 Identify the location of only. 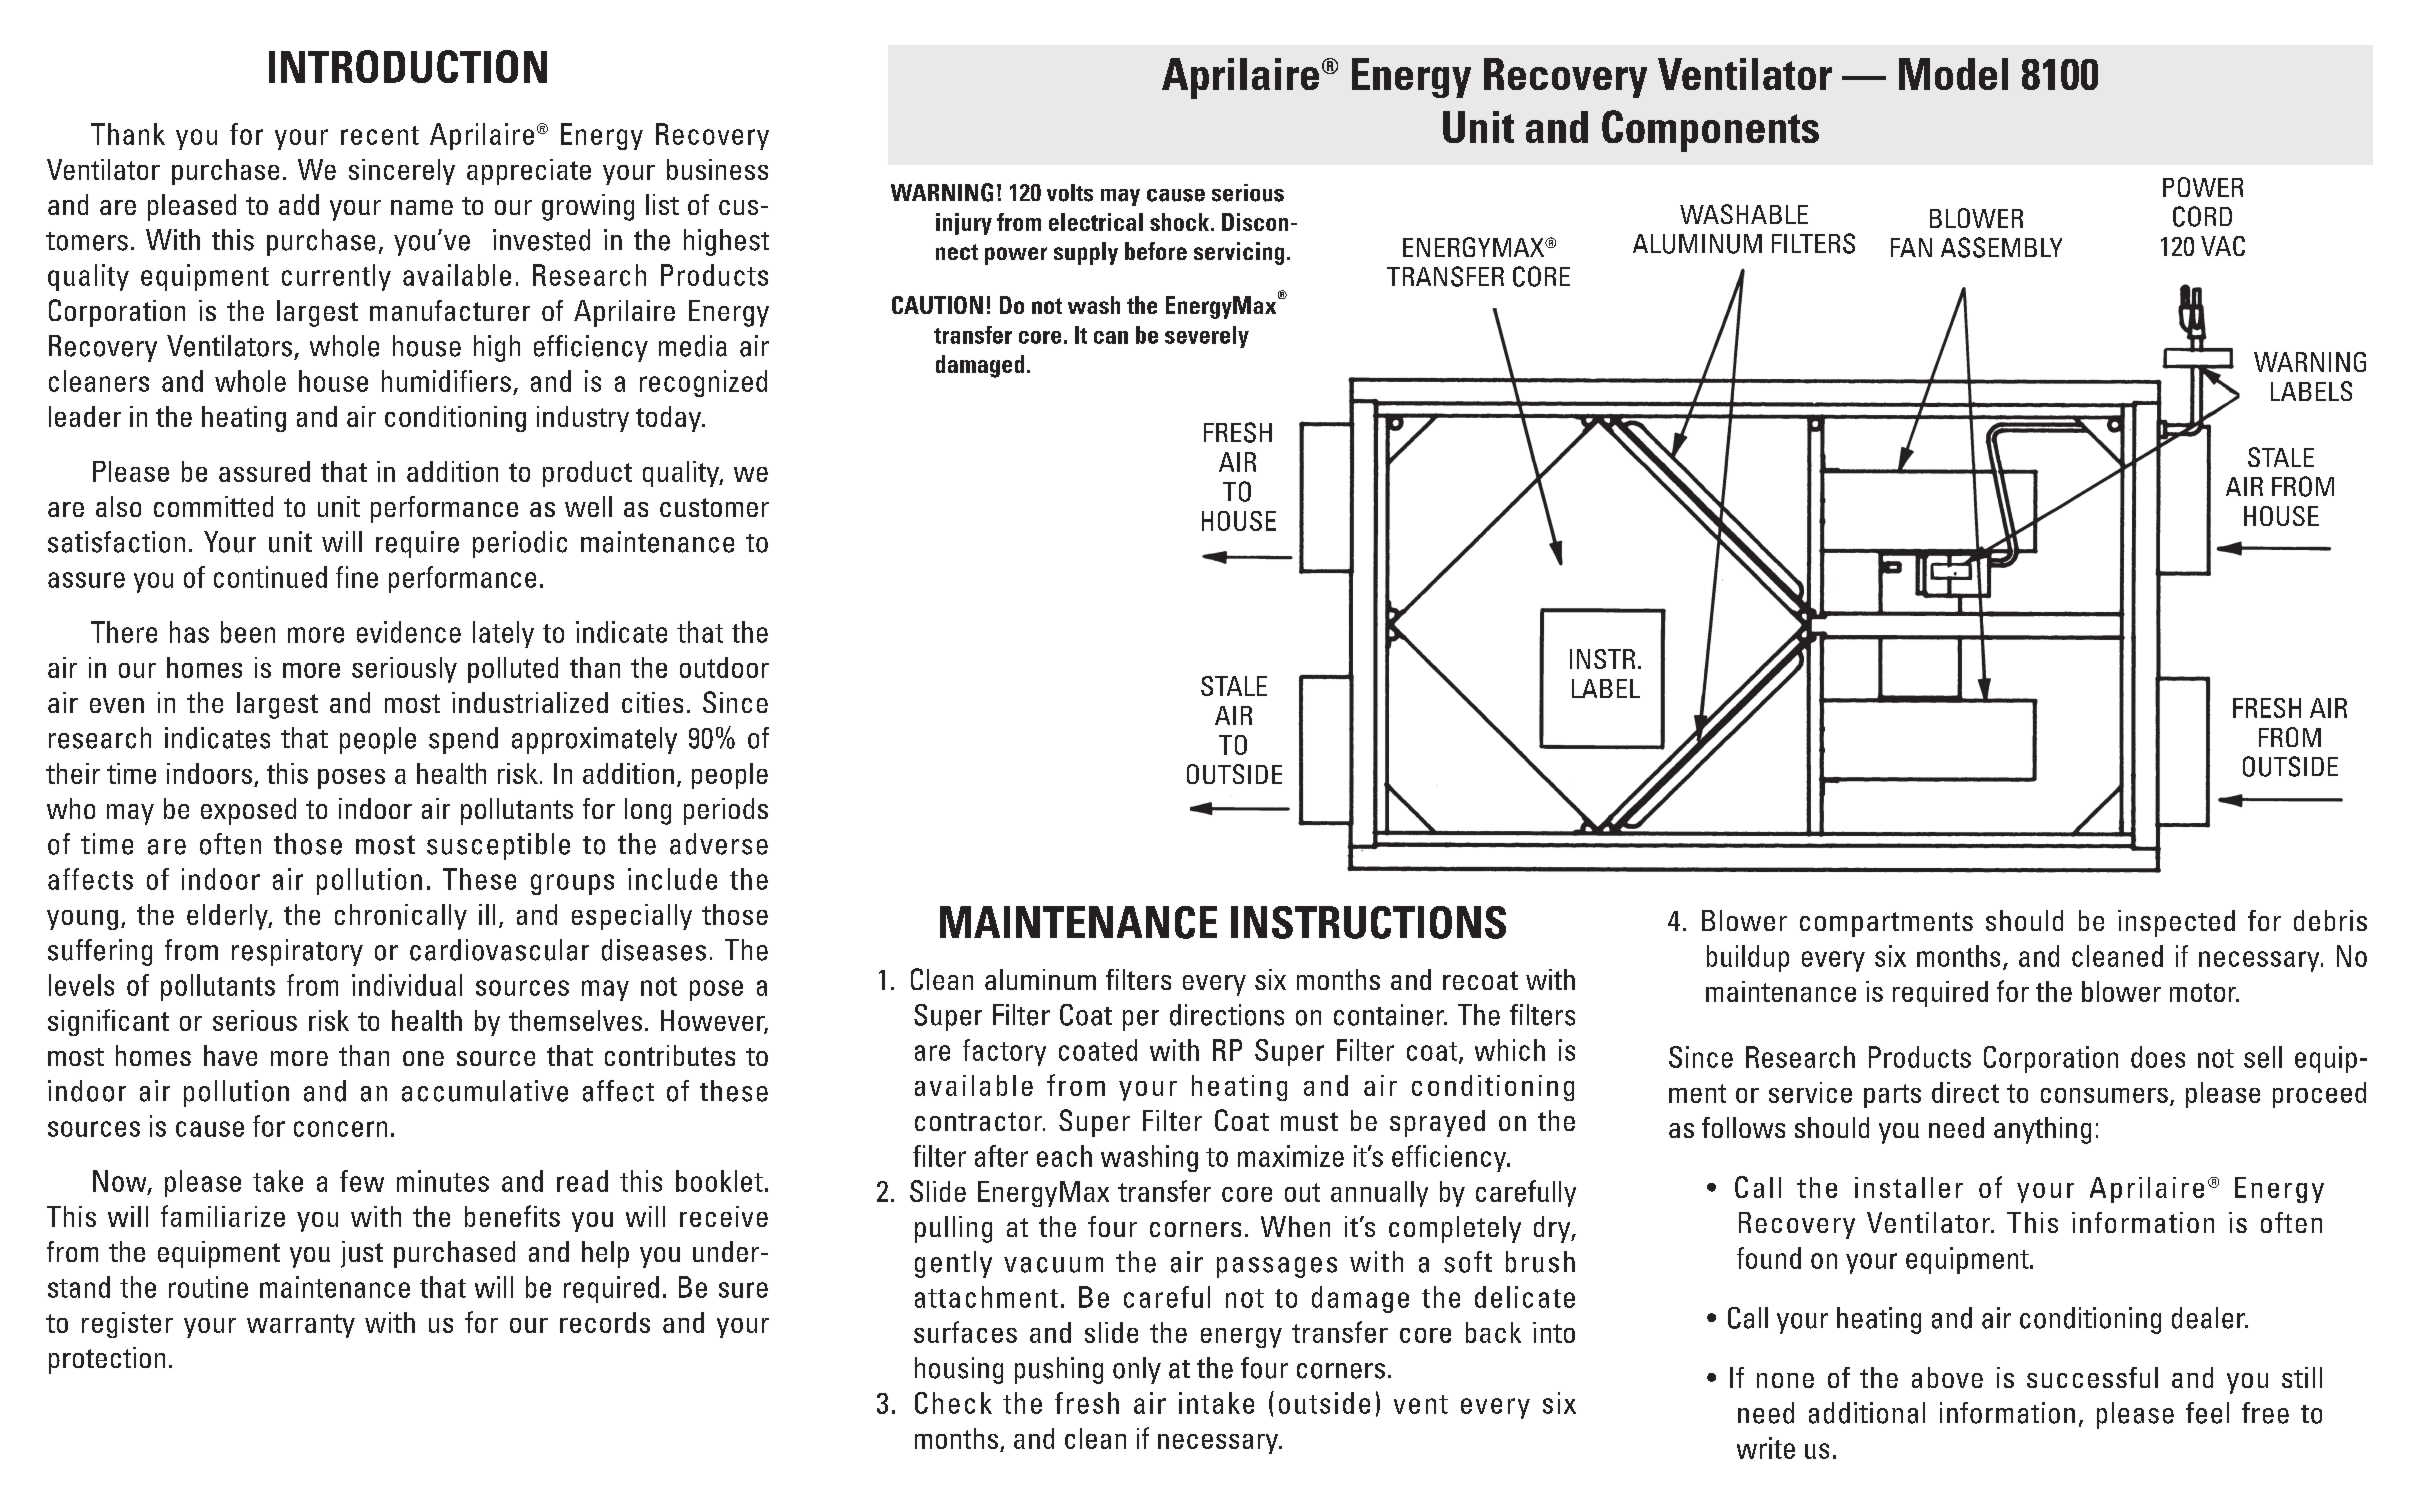
(1137, 1370).
